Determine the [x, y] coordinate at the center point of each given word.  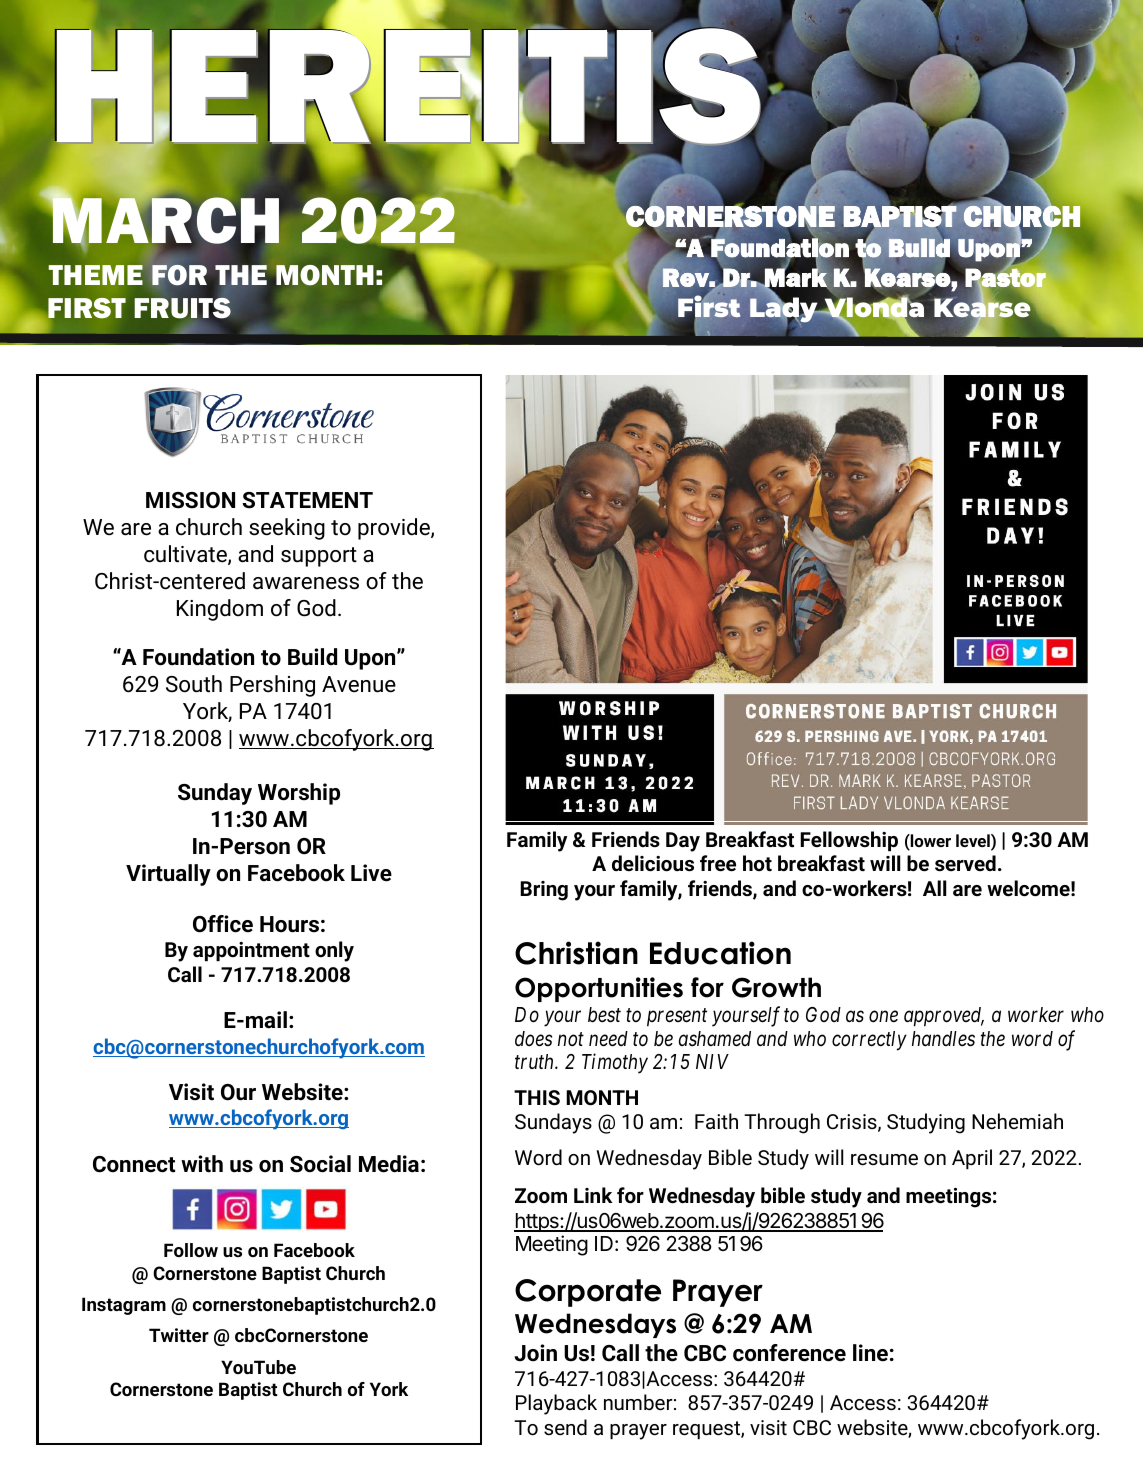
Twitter [179, 1335]
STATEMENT [307, 500]
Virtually [168, 875]
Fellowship [849, 841]
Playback [556, 1404]
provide [395, 529]
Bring [544, 891]
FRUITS [182, 308]
